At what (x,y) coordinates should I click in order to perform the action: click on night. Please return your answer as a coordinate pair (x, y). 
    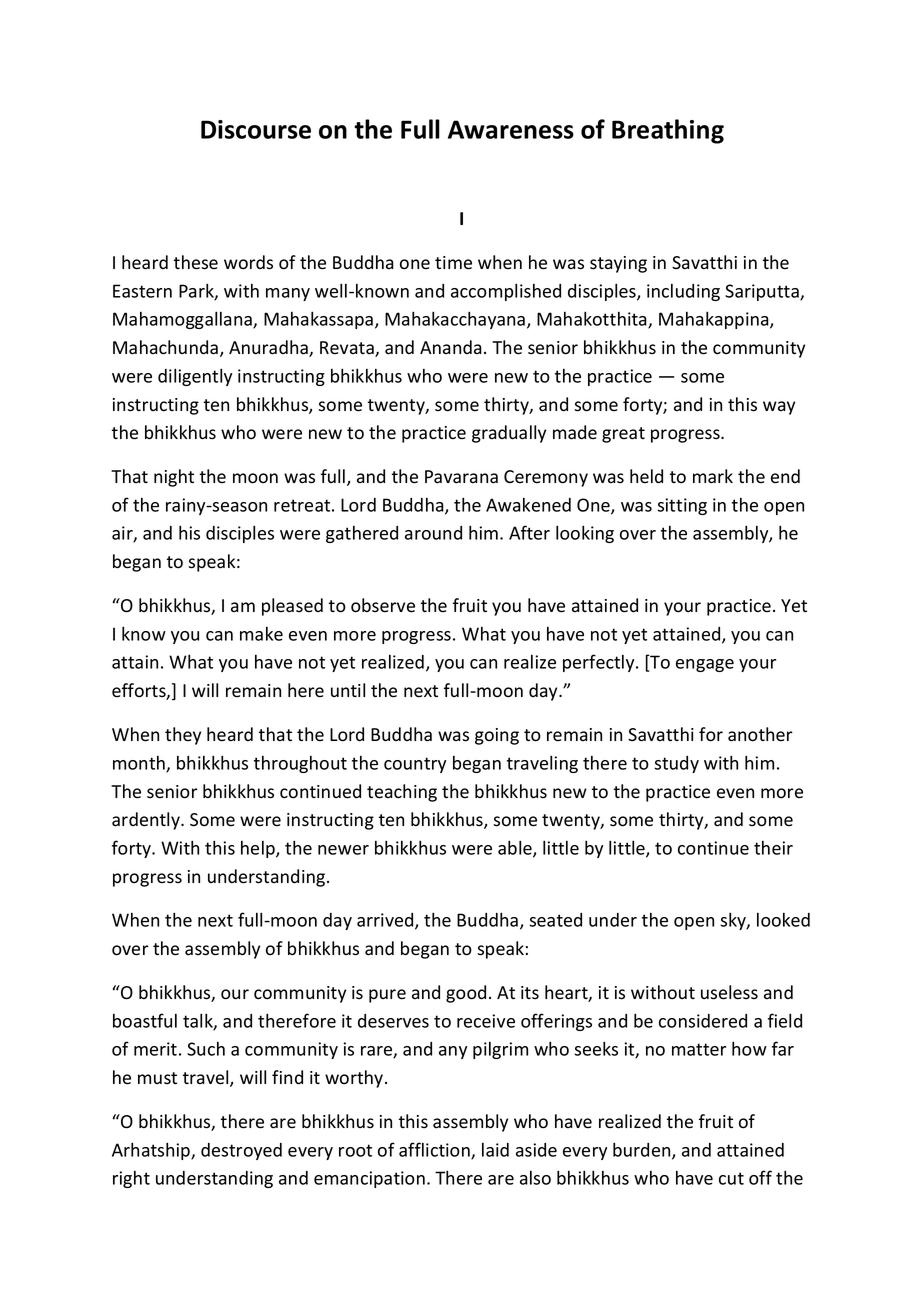
    Looking at the image, I should click on (174, 478).
